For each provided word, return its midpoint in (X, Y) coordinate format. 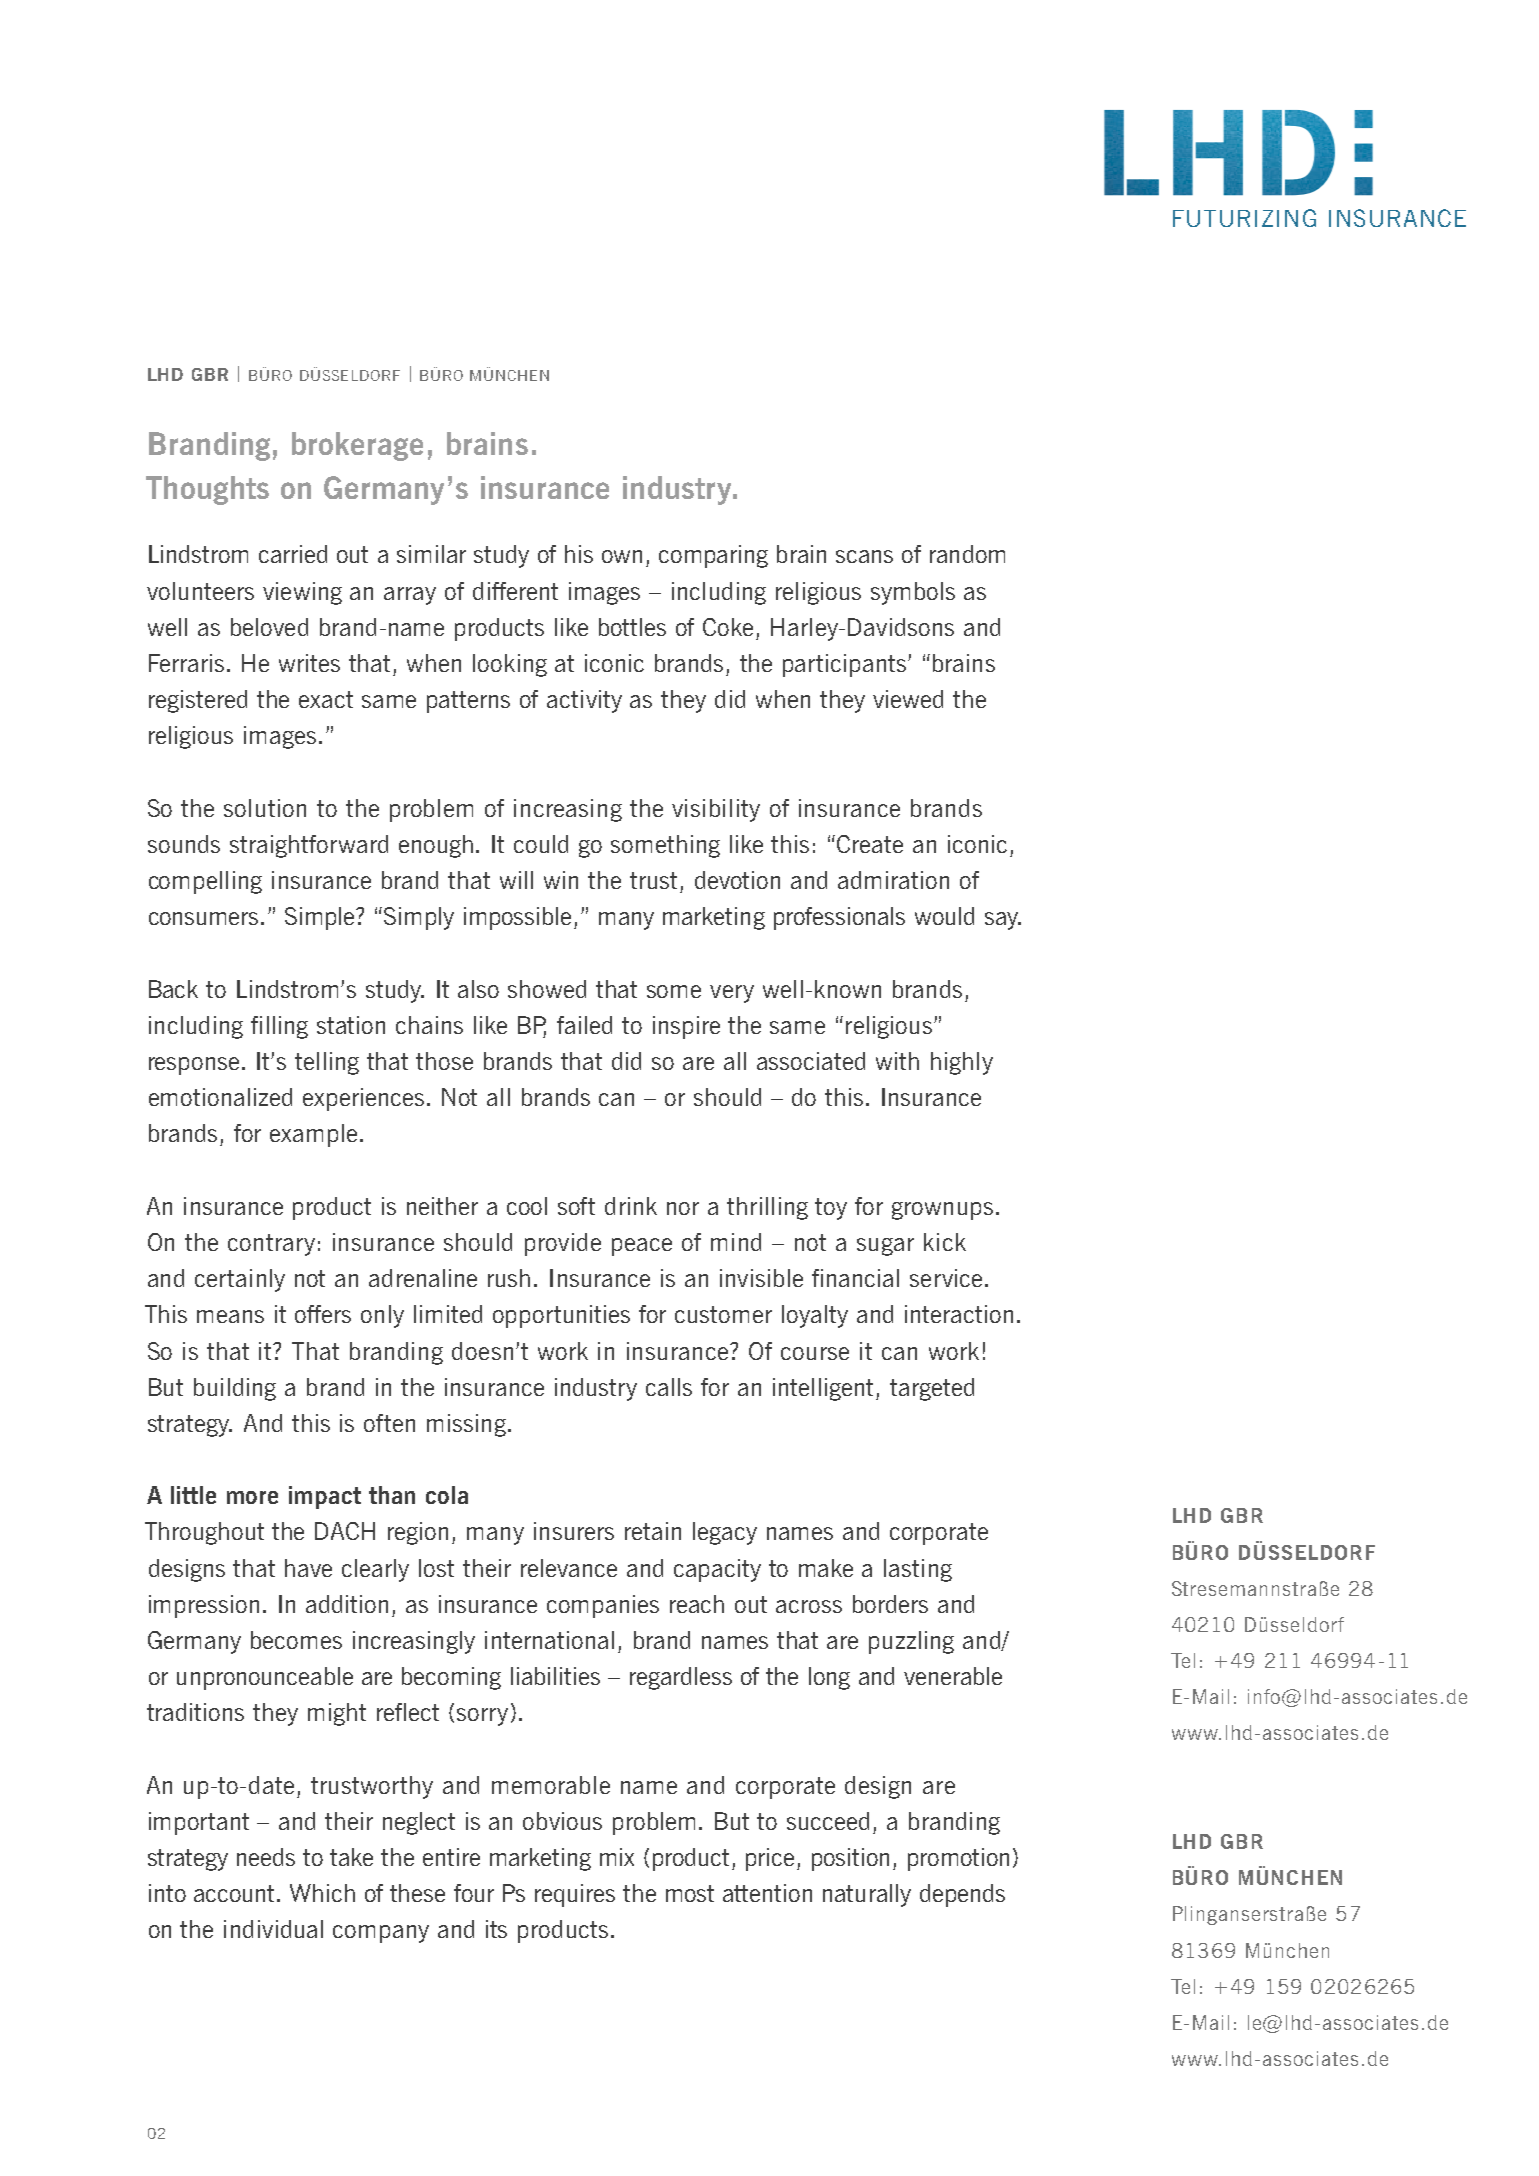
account (234, 1893)
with (897, 1061)
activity (584, 701)
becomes (296, 1640)
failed (584, 1025)
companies (603, 1606)
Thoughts (207, 490)
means (230, 1316)
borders (890, 1604)
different (515, 591)
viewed (908, 699)
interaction (959, 1314)
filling (279, 1027)
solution (265, 808)
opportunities (561, 1316)
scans (864, 556)
